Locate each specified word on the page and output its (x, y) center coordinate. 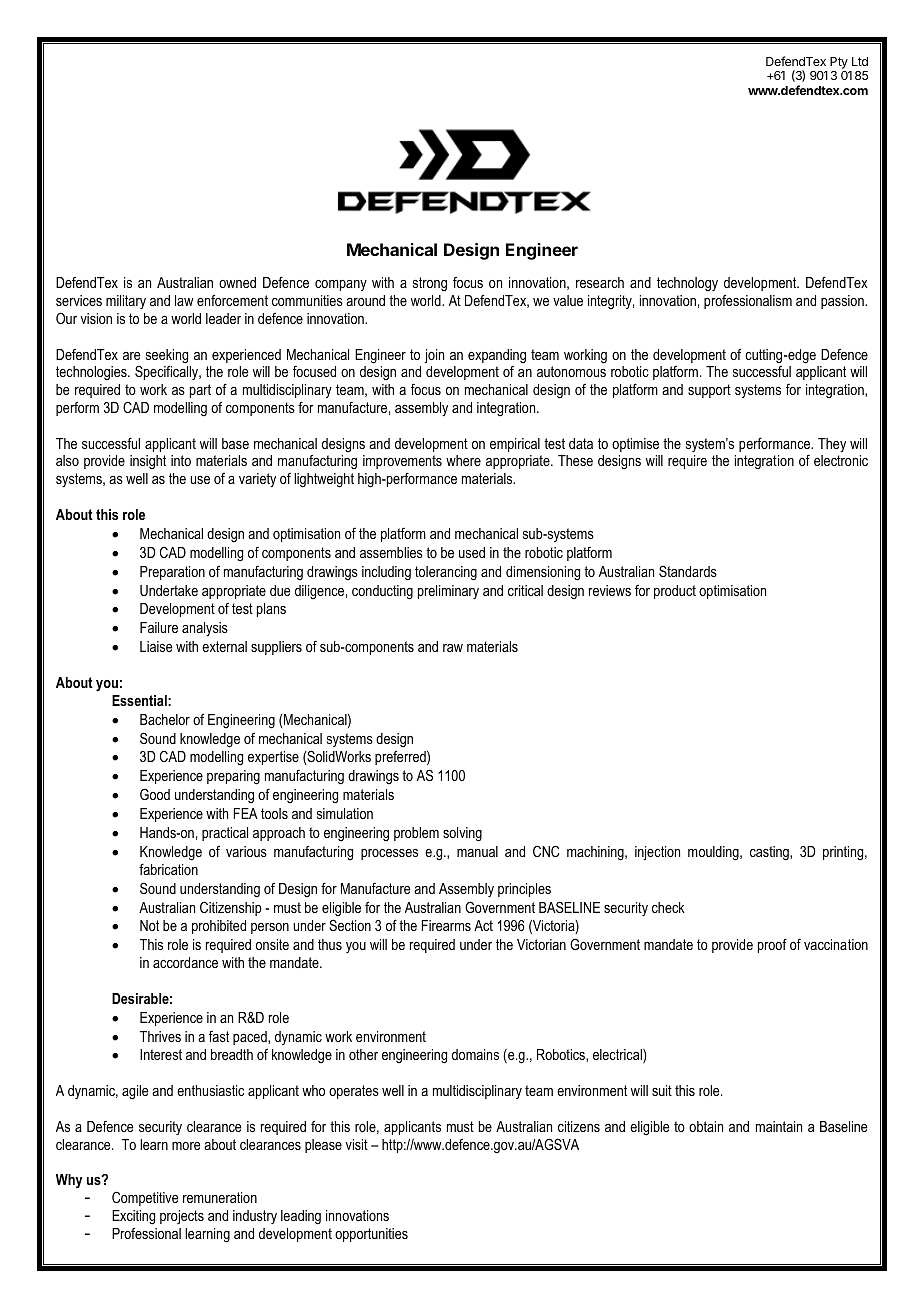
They (832, 445)
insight (148, 462)
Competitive (145, 1198)
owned (237, 282)
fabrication (168, 869)
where (463, 460)
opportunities (371, 1235)
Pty (840, 64)
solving (462, 834)
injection (657, 853)
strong (430, 284)
